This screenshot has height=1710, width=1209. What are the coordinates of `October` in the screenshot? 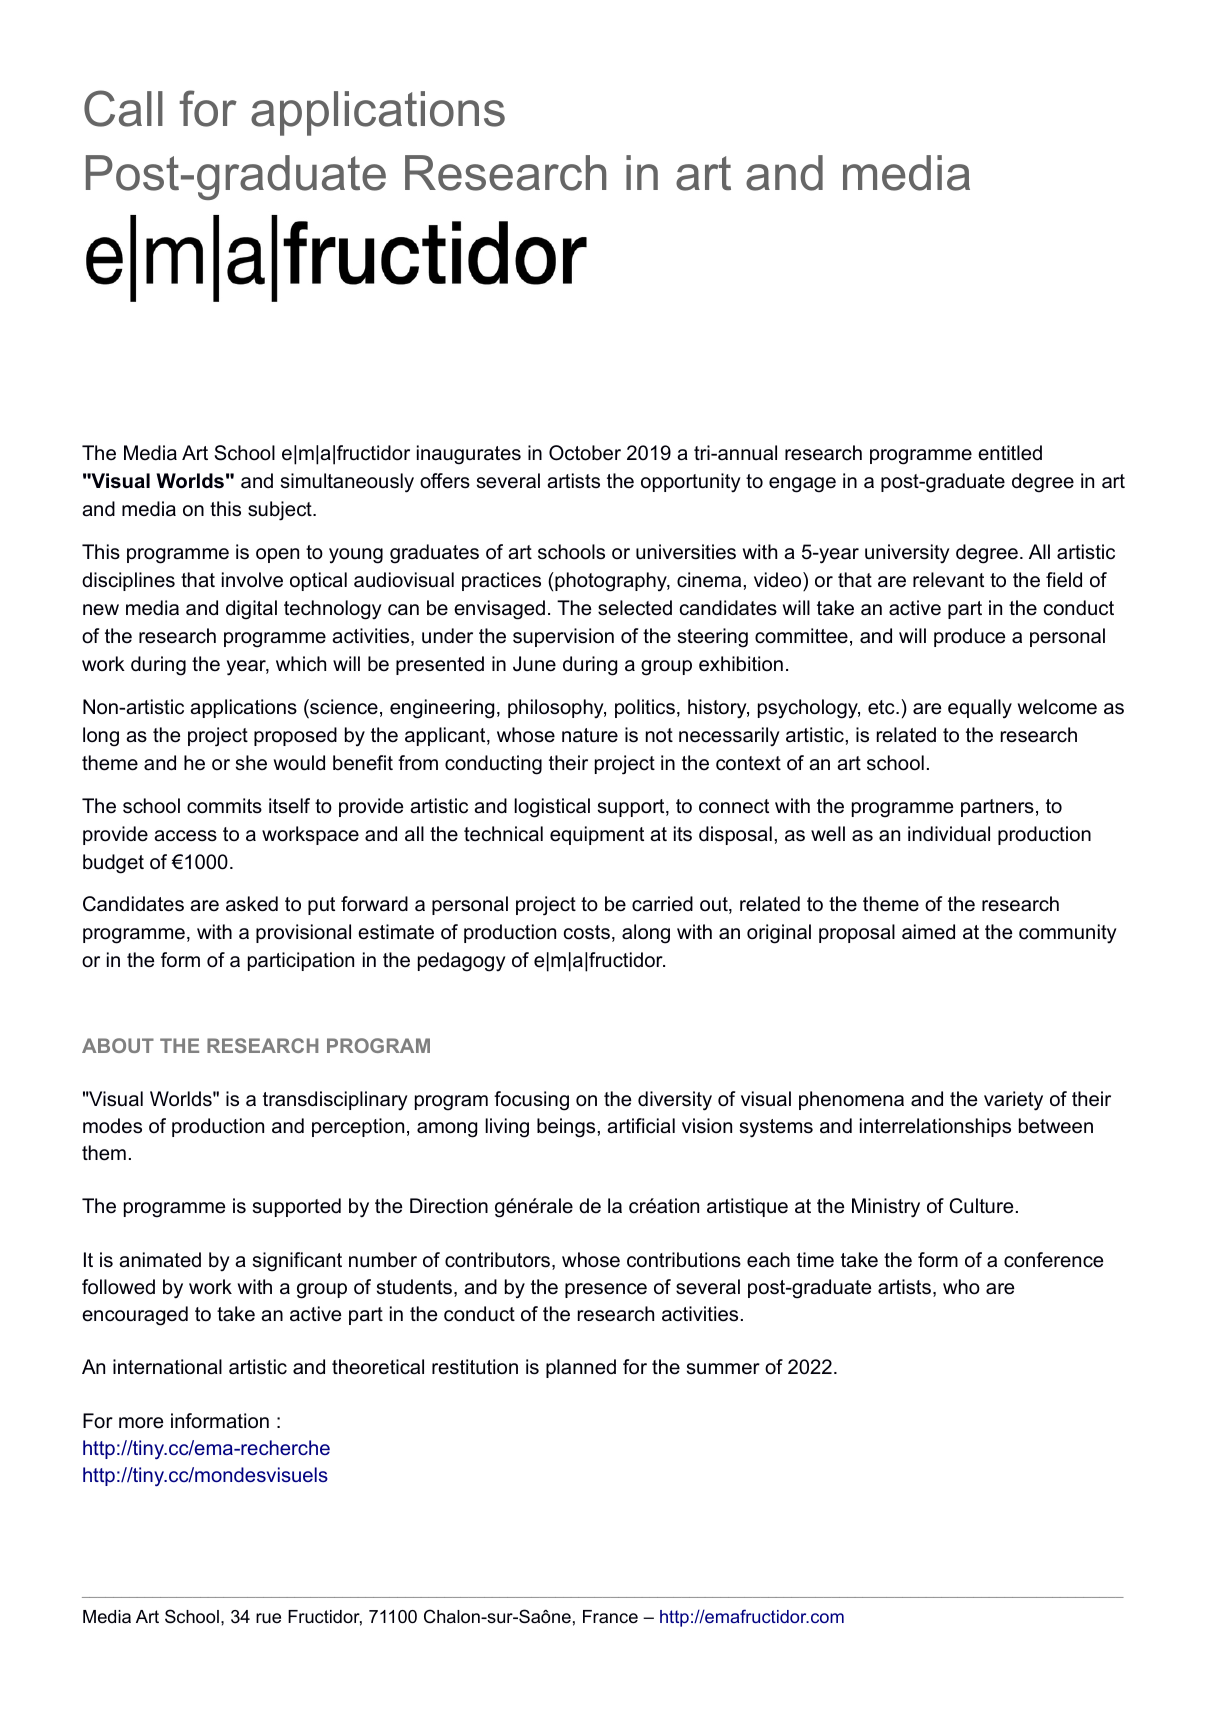 It's located at (585, 453).
